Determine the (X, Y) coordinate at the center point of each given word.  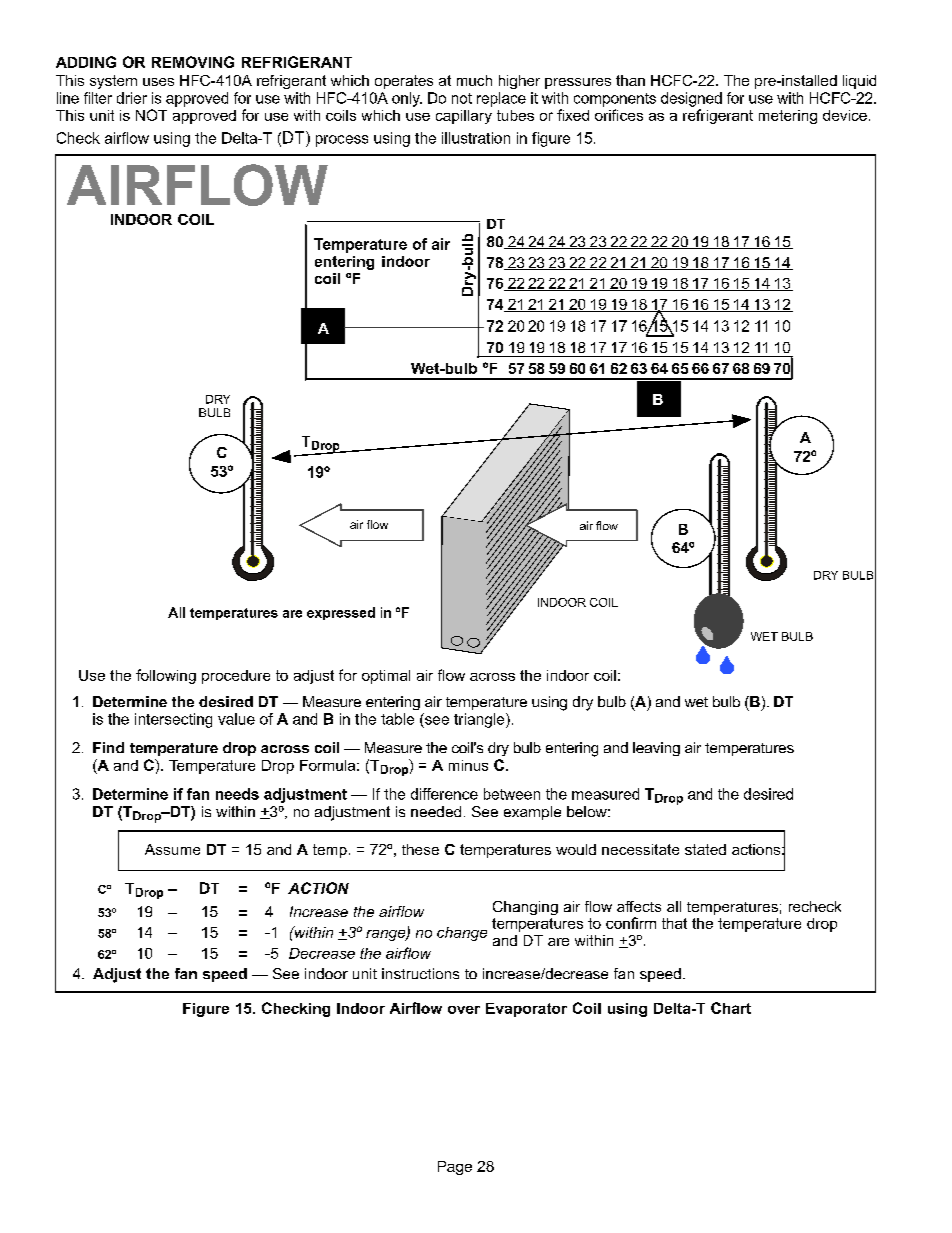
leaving (656, 749)
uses (158, 82)
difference (444, 794)
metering (788, 117)
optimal (386, 677)
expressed (341, 613)
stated (705, 849)
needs (237, 794)
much (474, 80)
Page (455, 1168)
